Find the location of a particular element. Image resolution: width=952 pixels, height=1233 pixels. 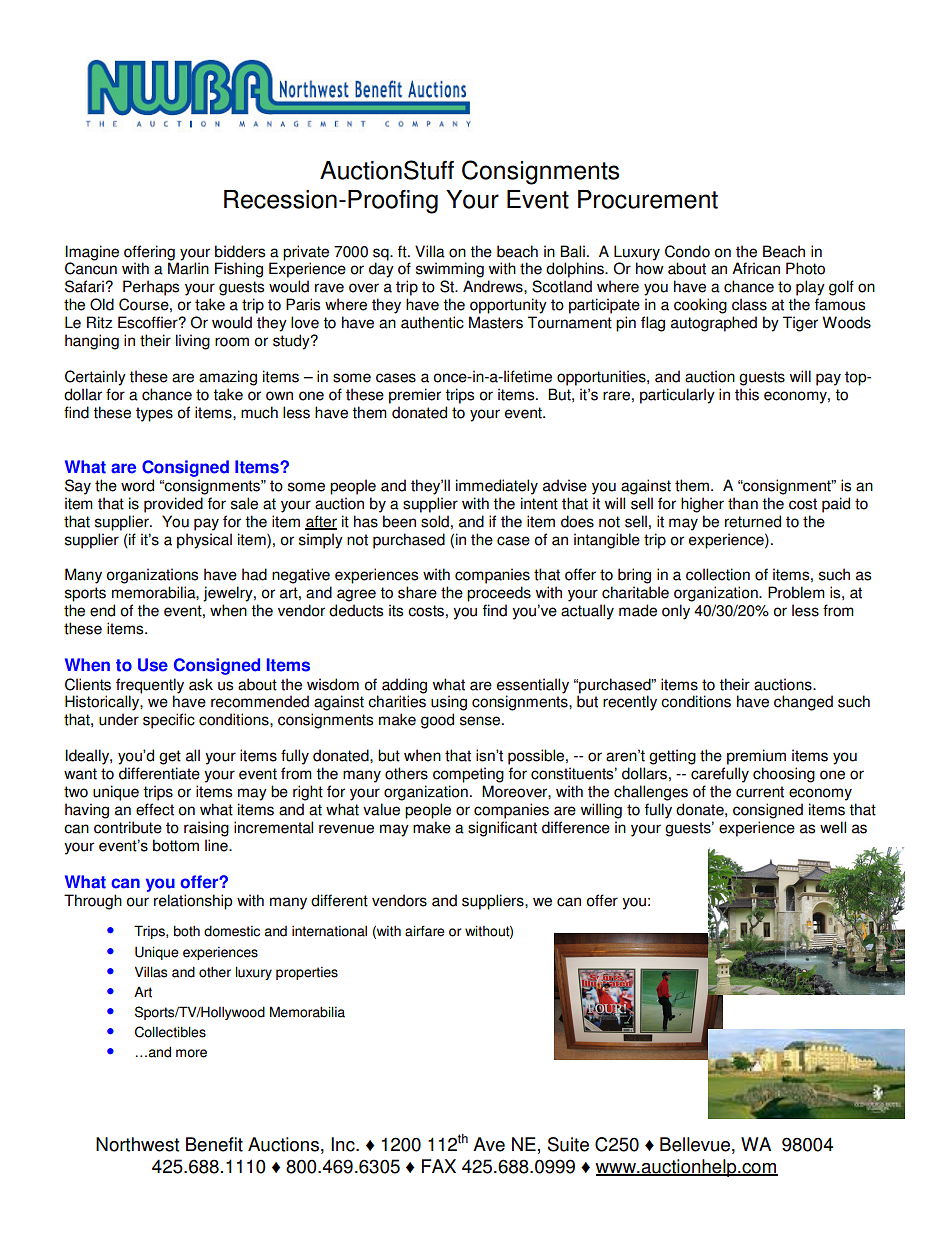

African is located at coordinates (756, 268).
